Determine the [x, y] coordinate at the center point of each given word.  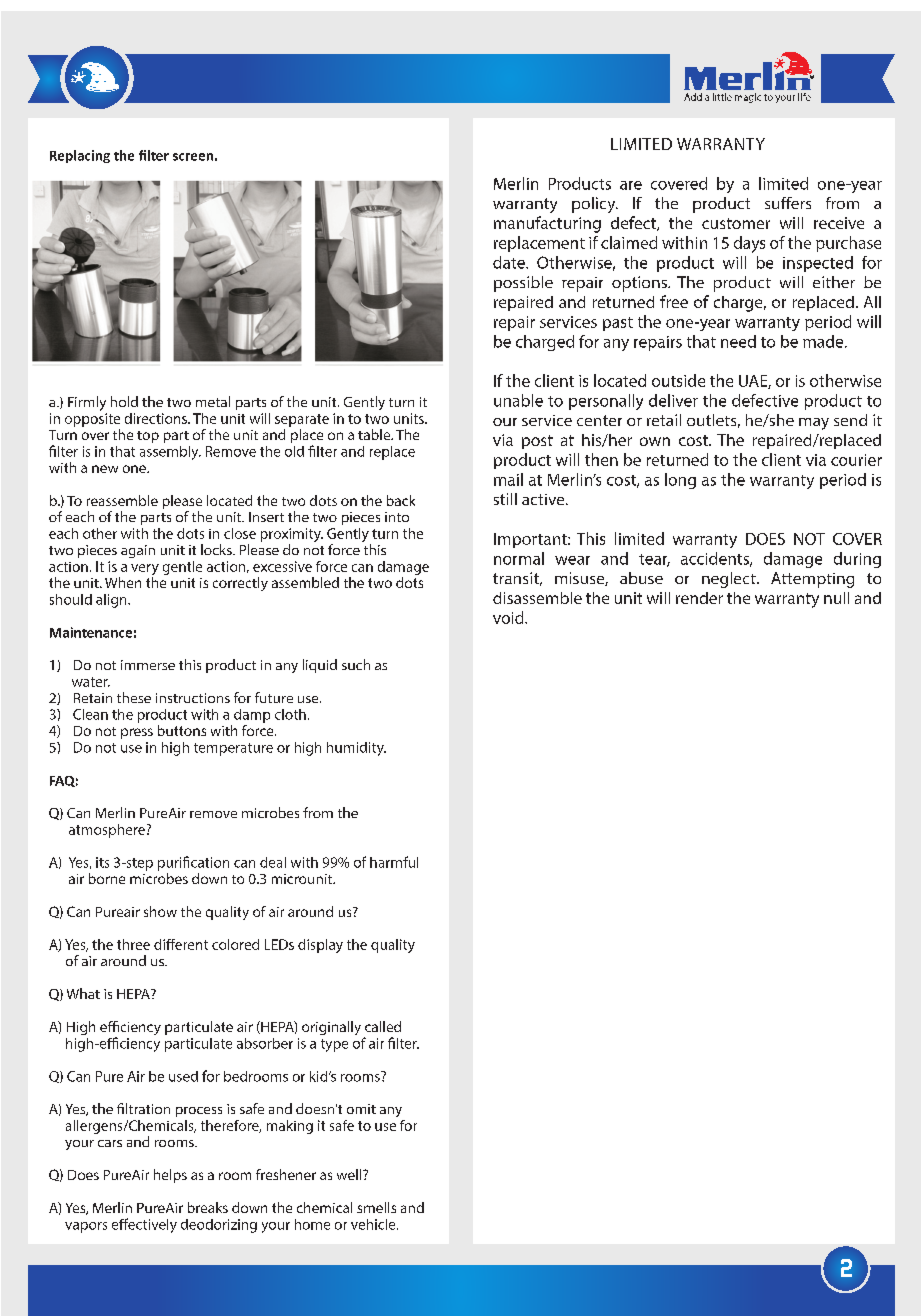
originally [331, 1028]
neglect [730, 580]
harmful [394, 862]
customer [736, 223]
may [814, 424]
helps [170, 1176]
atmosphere [107, 831]
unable [518, 400]
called [383, 1026]
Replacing [80, 156]
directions [157, 418]
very [145, 569]
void [509, 617]
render [699, 598]
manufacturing [547, 224]
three [133, 944]
